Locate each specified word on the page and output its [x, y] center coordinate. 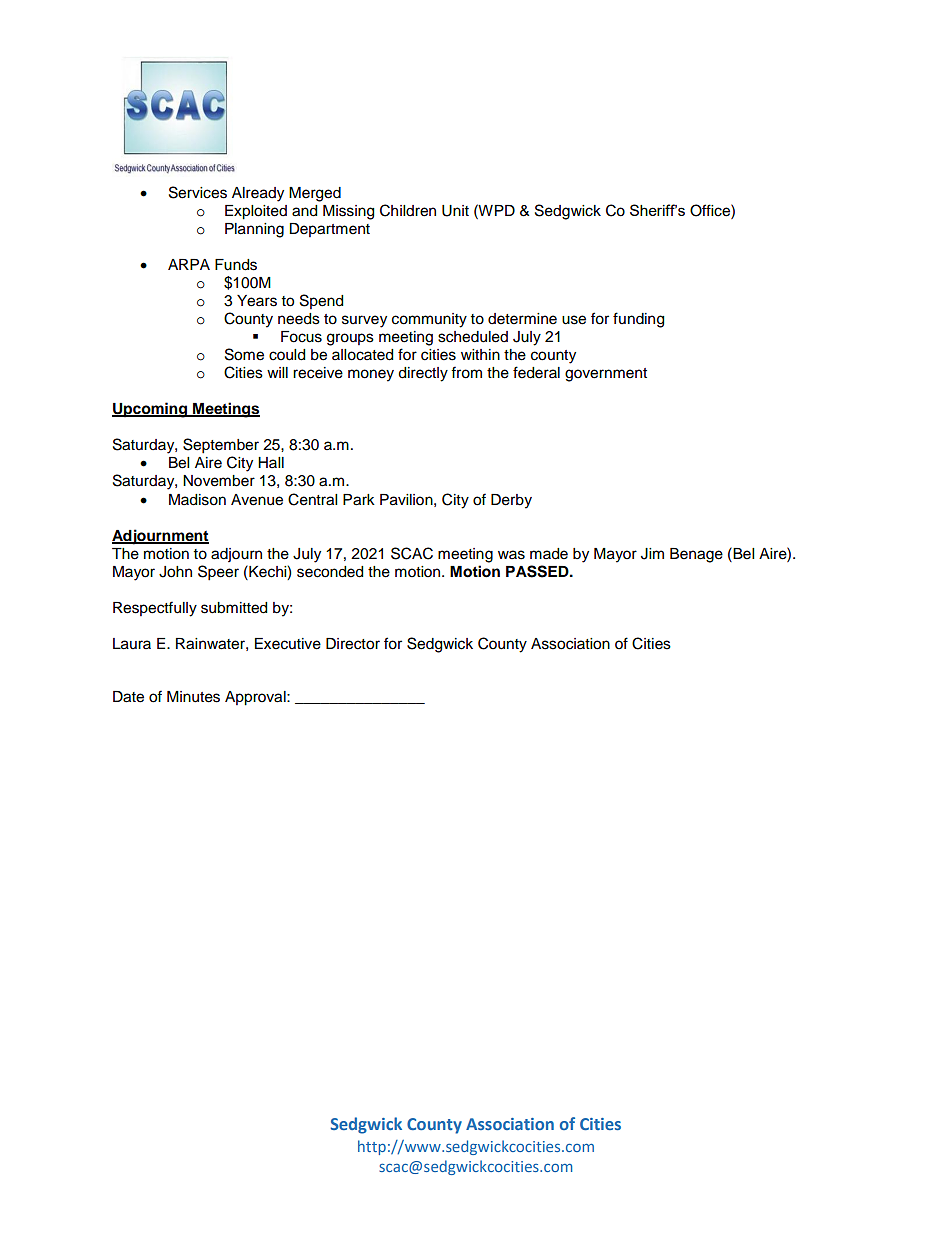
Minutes [193, 697]
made [549, 554]
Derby [511, 501]
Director [353, 644]
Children [408, 210]
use [574, 320]
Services [198, 192]
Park [359, 500]
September [221, 446]
